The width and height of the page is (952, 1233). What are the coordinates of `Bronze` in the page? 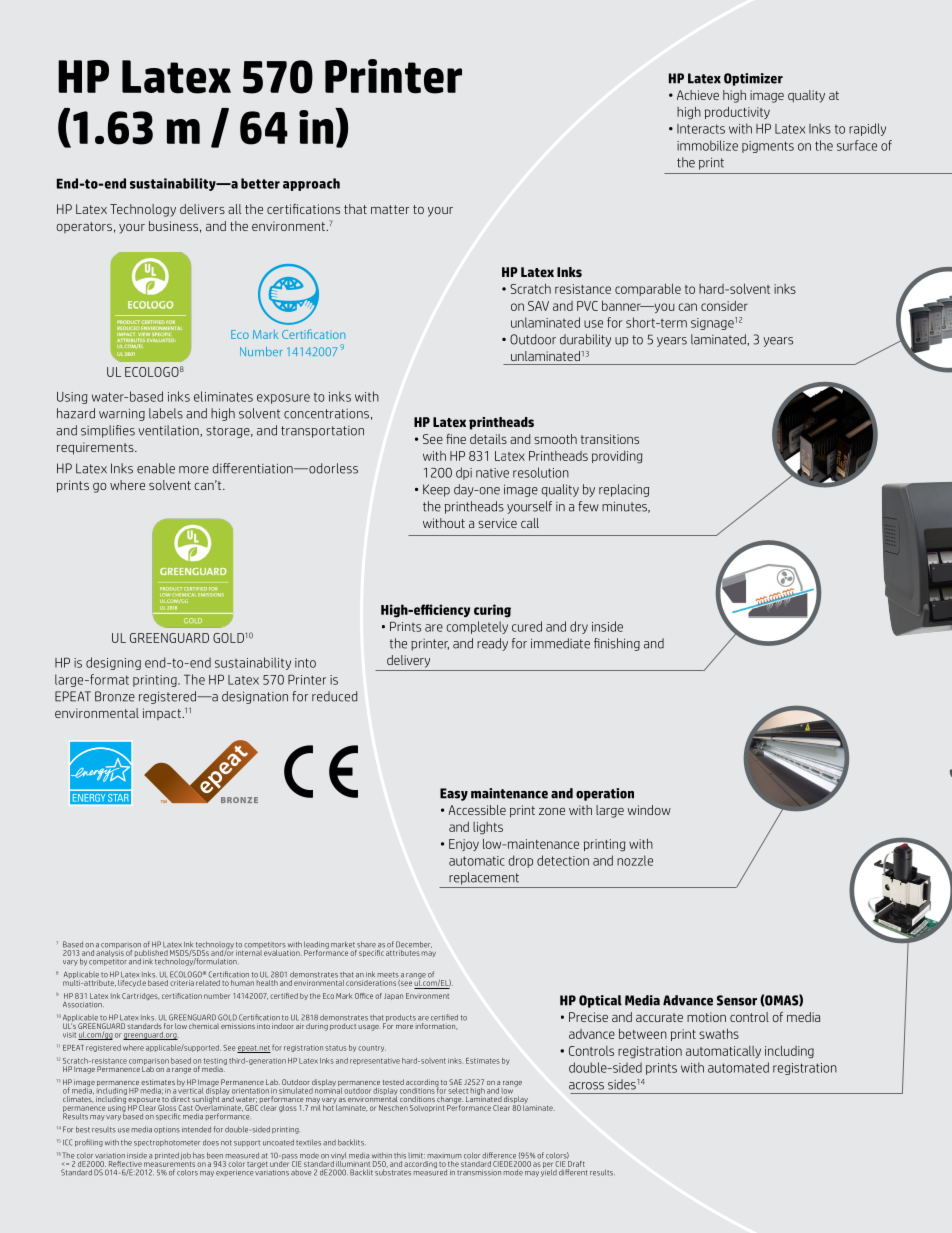 It's located at (115, 696).
